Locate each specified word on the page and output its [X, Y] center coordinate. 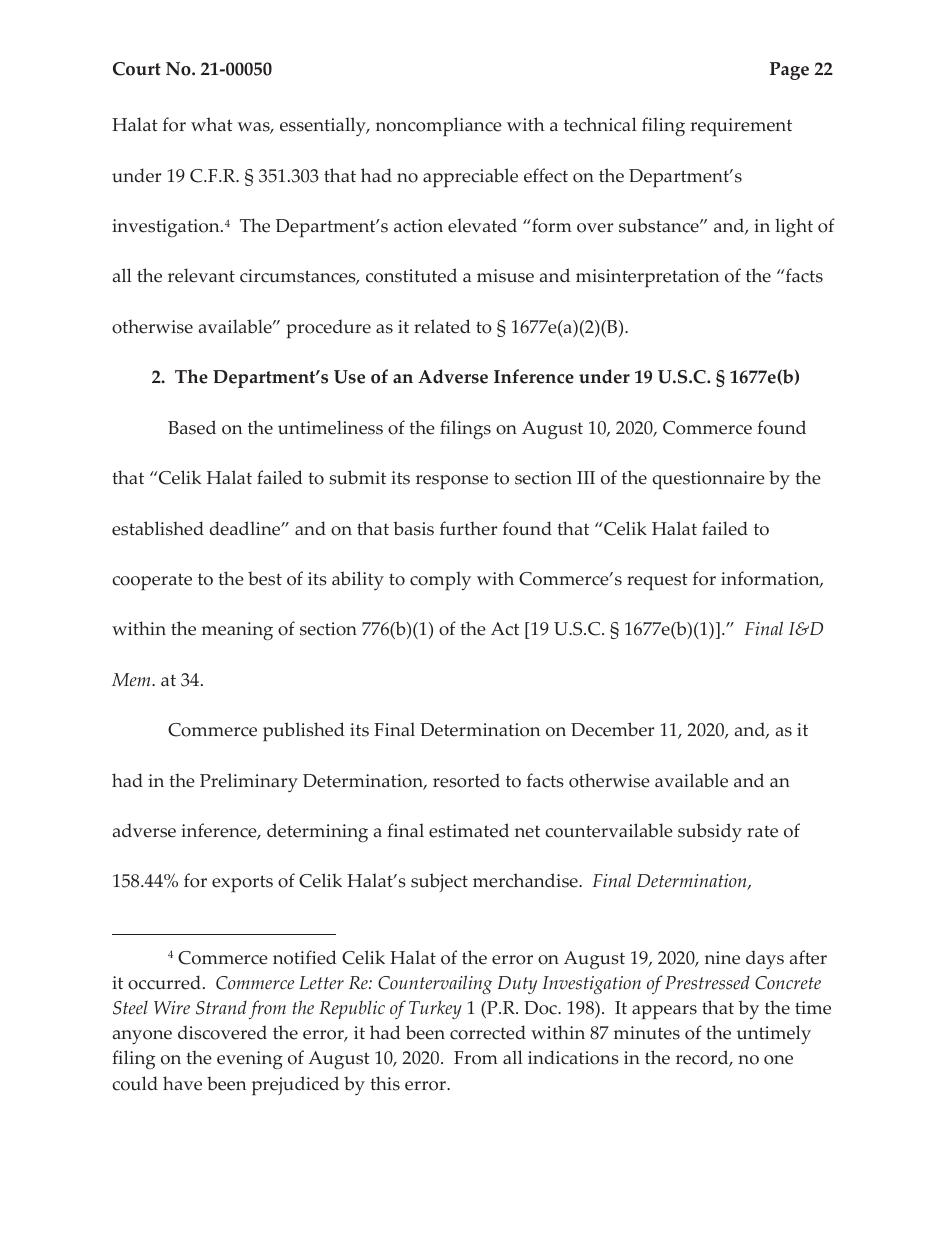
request [657, 582]
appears [664, 1012]
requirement [741, 127]
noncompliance [439, 127]
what [212, 124]
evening [250, 1060]
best [265, 578]
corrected [488, 1032]
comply [440, 580]
